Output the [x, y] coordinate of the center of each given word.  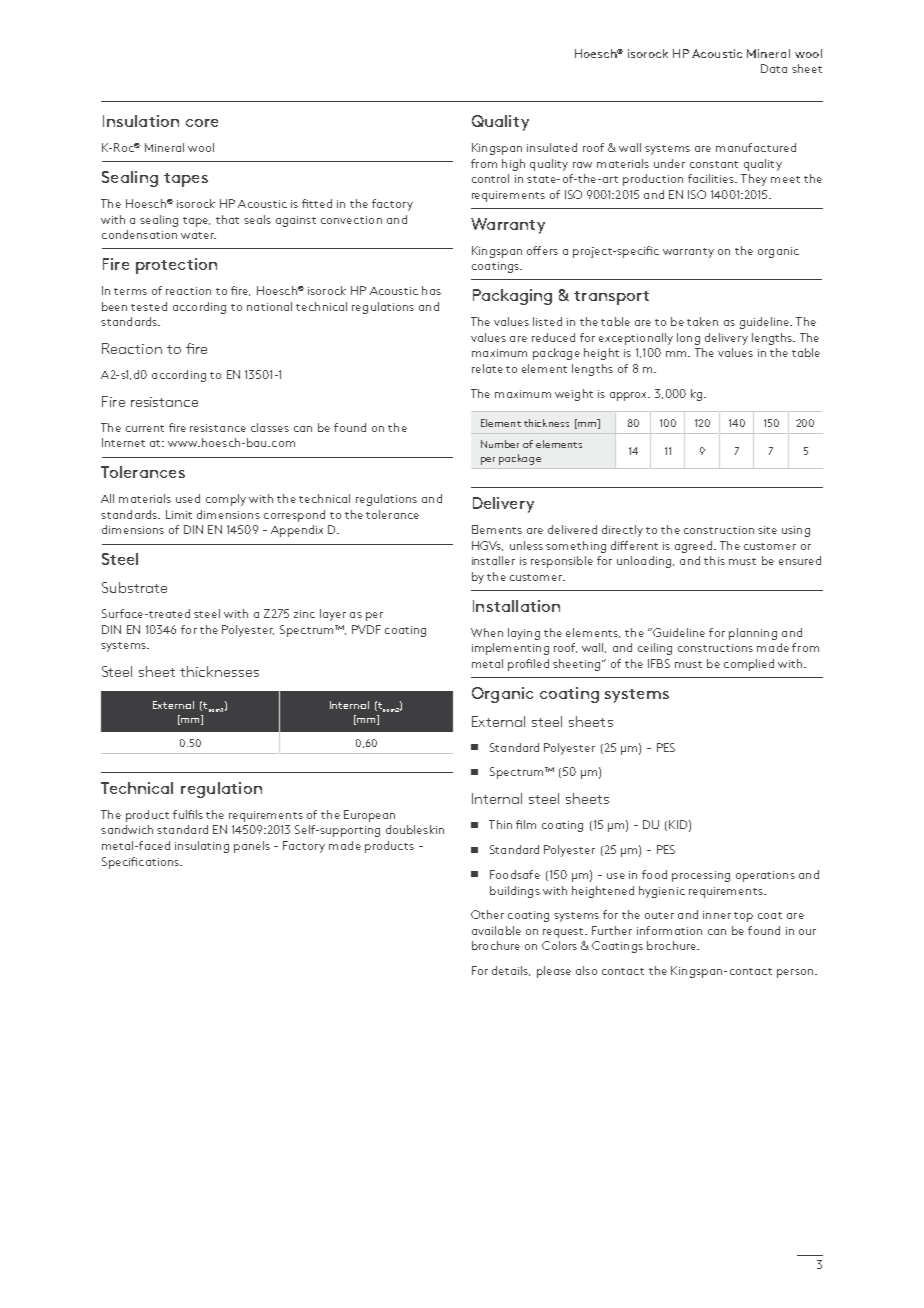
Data [774, 68]
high [513, 165]
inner [717, 915]
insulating [202, 847]
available [496, 930]
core [202, 123]
